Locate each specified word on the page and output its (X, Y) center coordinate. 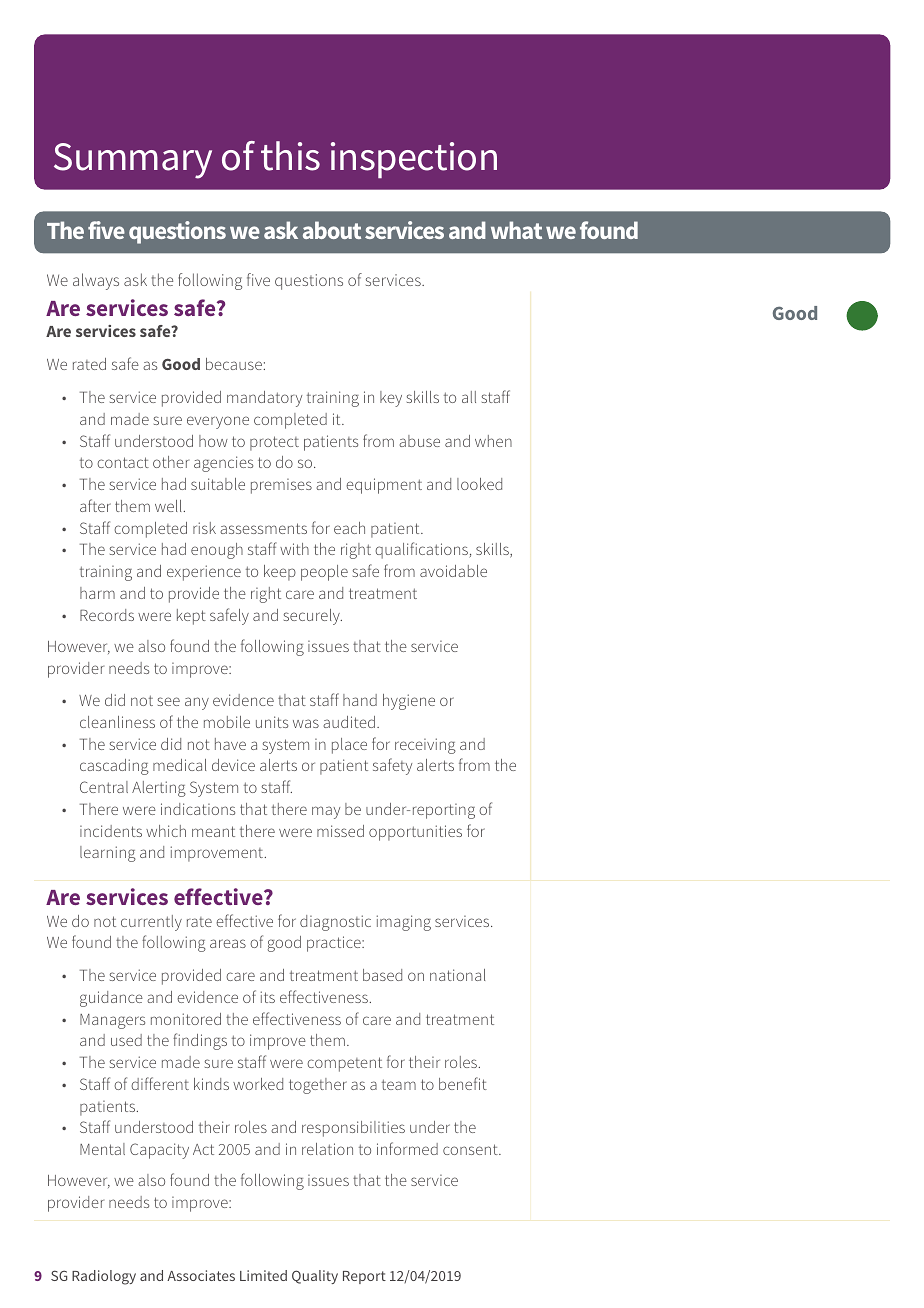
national (457, 975)
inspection (414, 160)
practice (335, 944)
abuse (419, 441)
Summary (133, 161)
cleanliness (117, 722)
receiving (425, 746)
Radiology (104, 1277)
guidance (111, 999)
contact (123, 462)
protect (274, 443)
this (290, 156)
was (306, 723)
